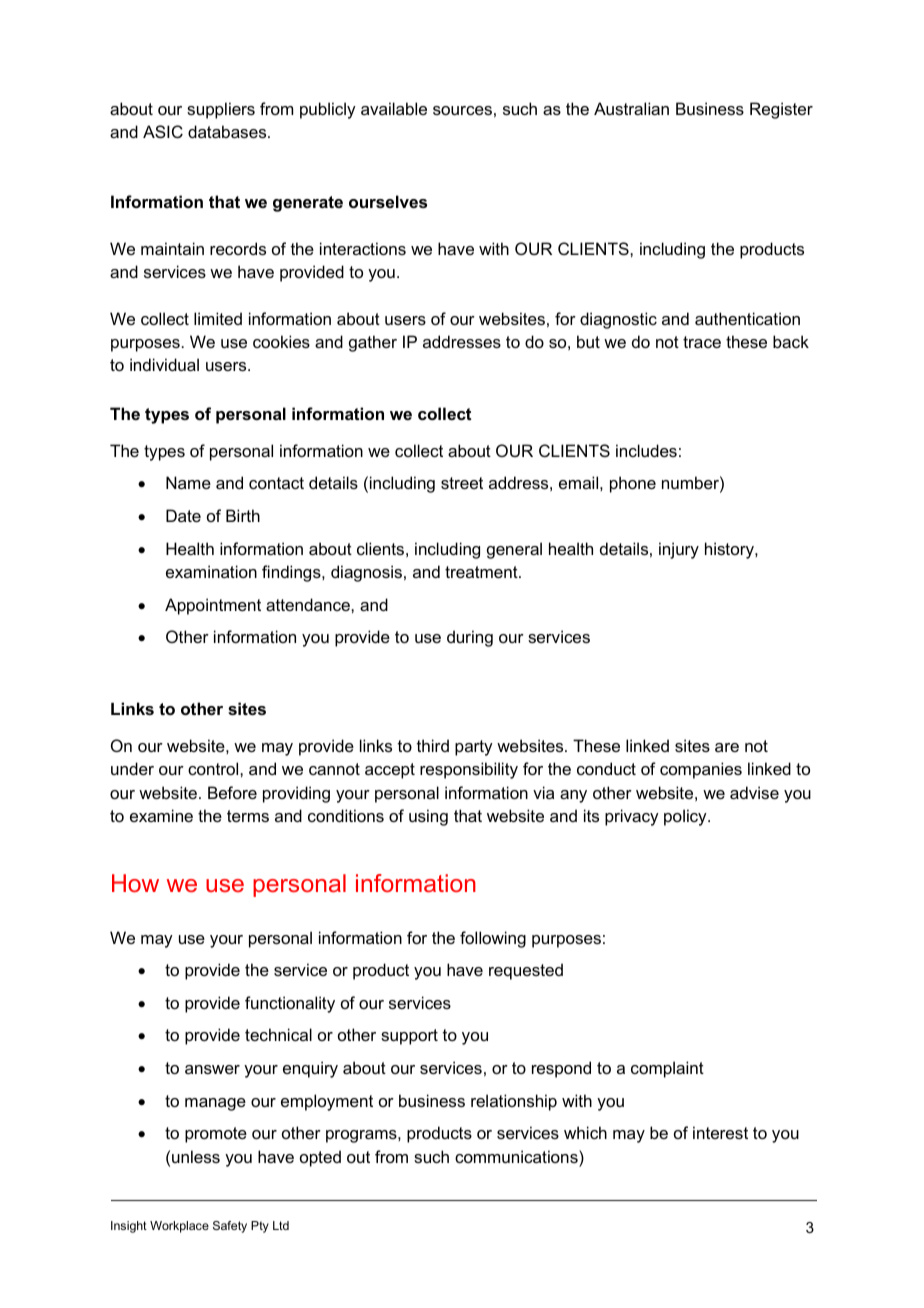 This screenshot has height=1308, width=924. What do you see at coordinates (517, 1156) in the screenshot?
I see `communications` at bounding box center [517, 1156].
